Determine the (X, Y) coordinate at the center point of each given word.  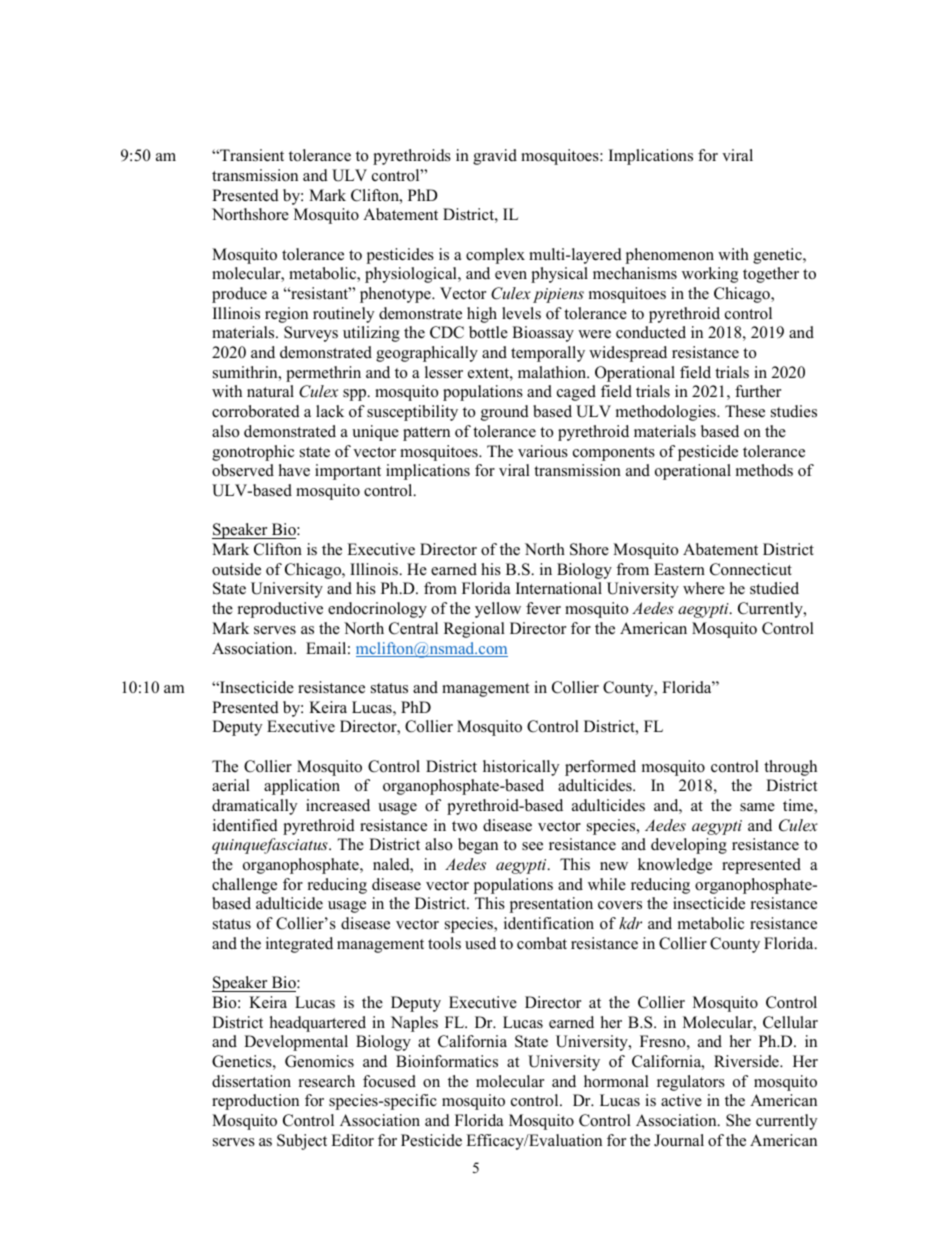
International (559, 588)
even (511, 275)
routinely (343, 315)
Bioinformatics (447, 1061)
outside (236, 569)
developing (689, 846)
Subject (302, 1142)
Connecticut (751, 569)
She (738, 1120)
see (532, 846)
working (710, 275)
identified (245, 825)
